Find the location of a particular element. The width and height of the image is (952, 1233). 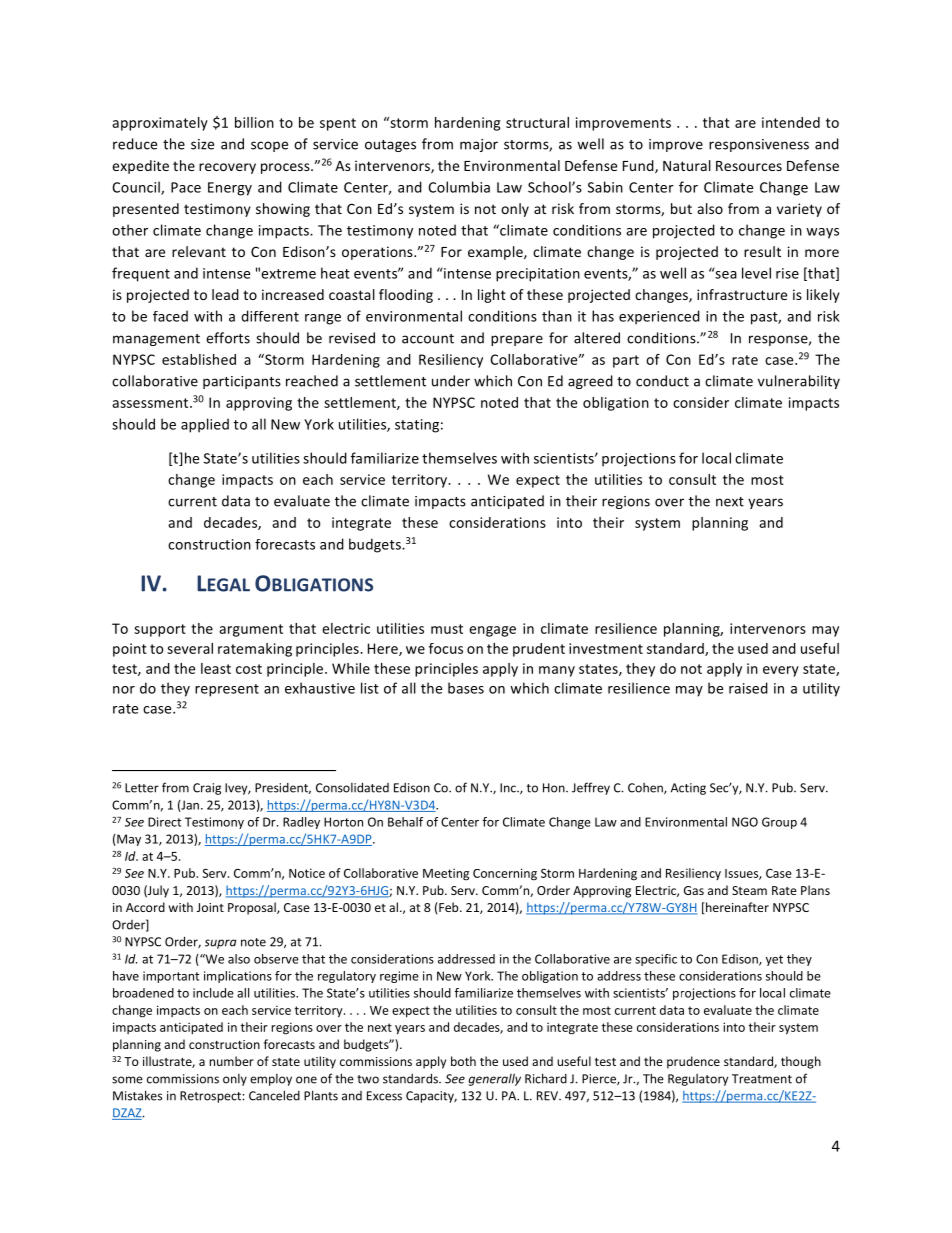

represent is located at coordinates (227, 690).
